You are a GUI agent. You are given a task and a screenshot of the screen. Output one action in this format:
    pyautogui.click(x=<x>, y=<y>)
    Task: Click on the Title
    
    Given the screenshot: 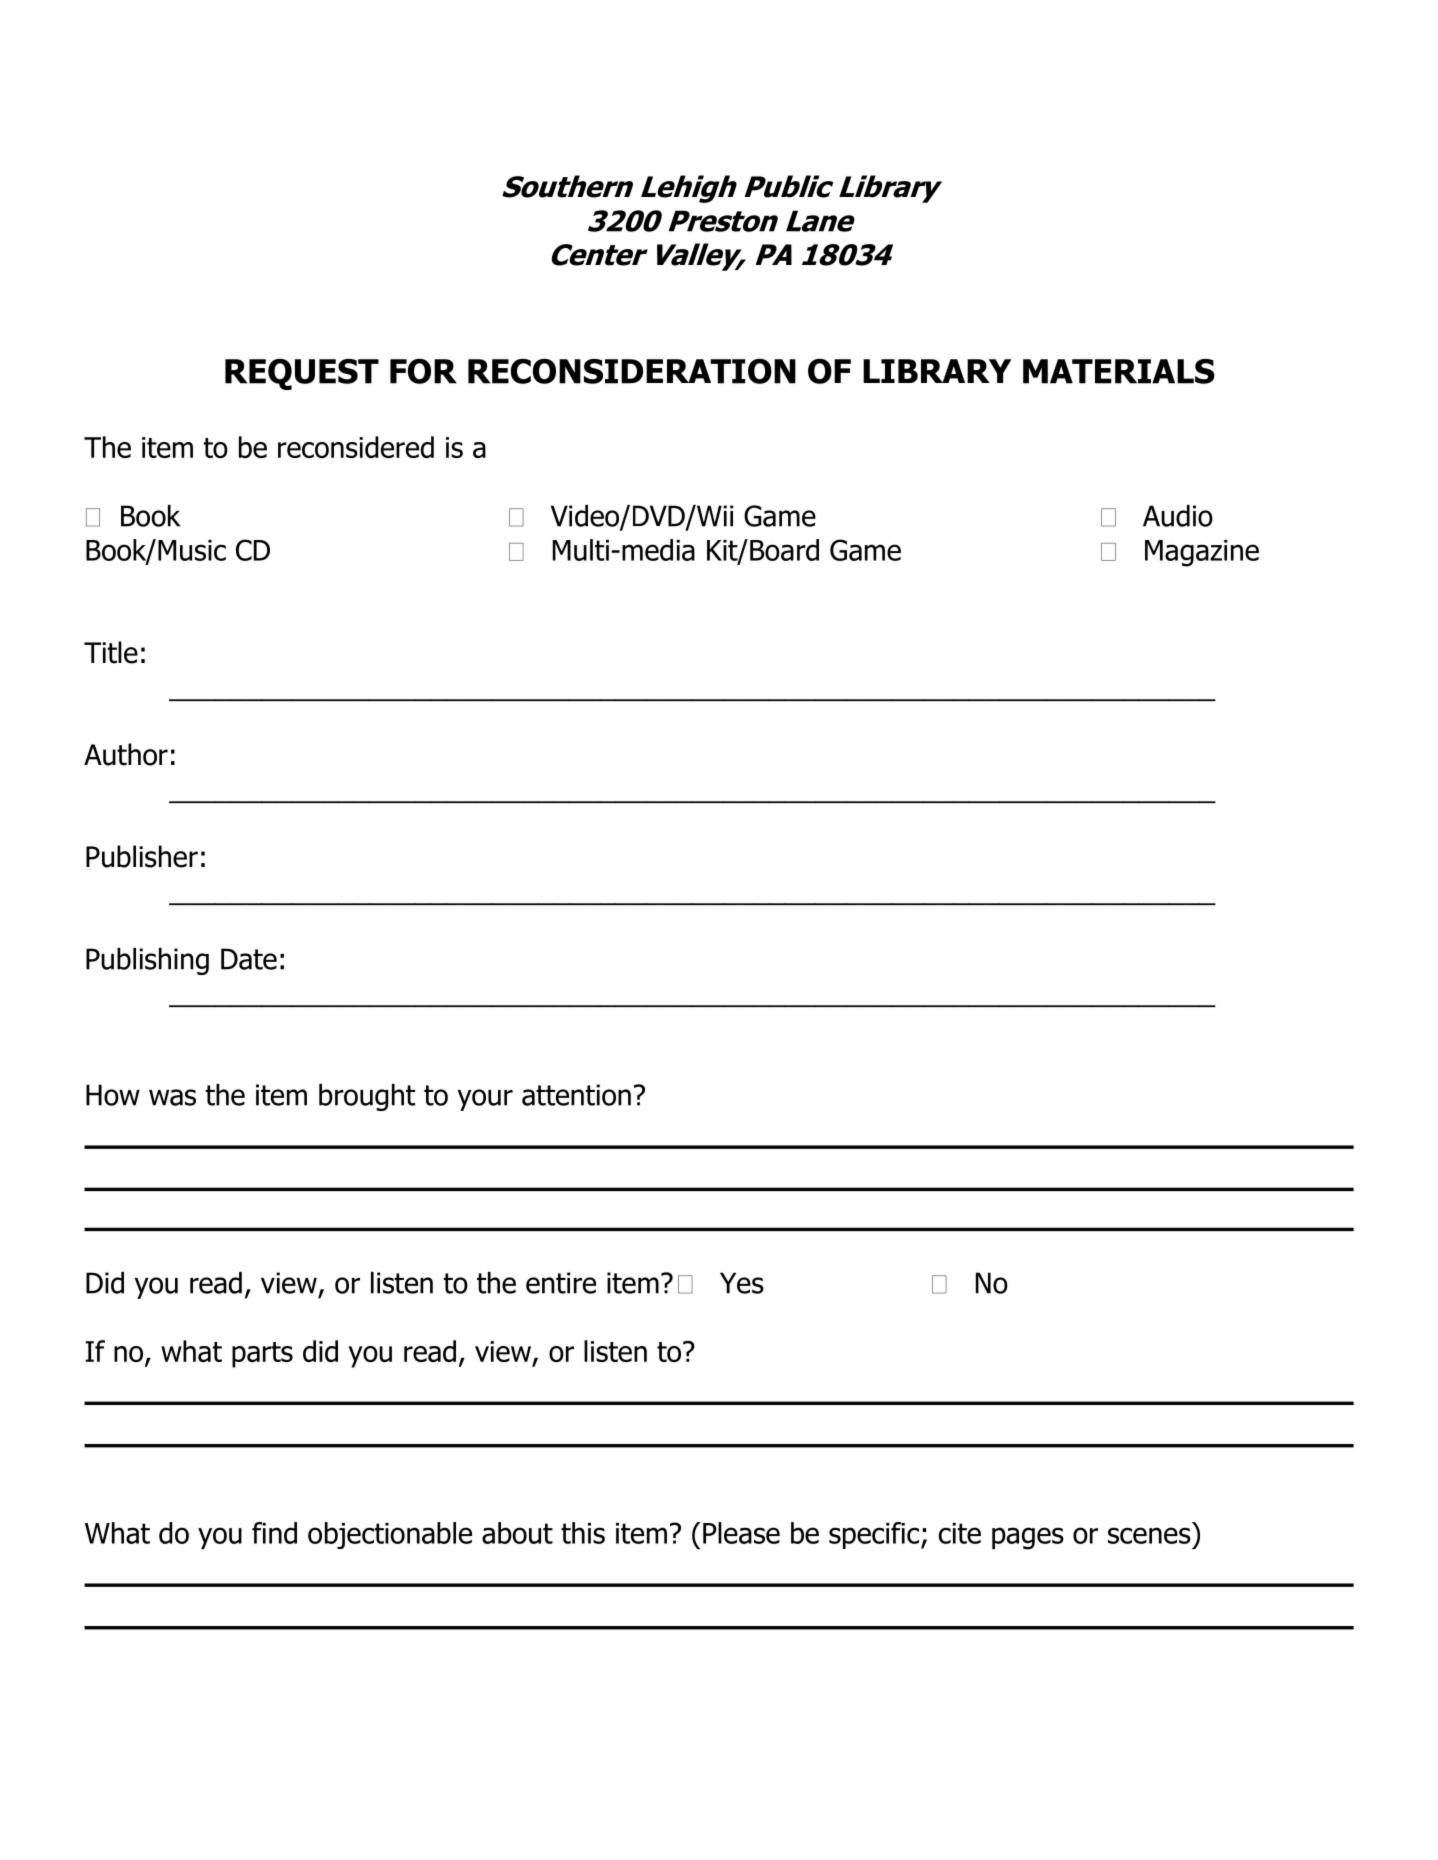 What is the action you would take?
    pyautogui.click(x=111, y=652)
